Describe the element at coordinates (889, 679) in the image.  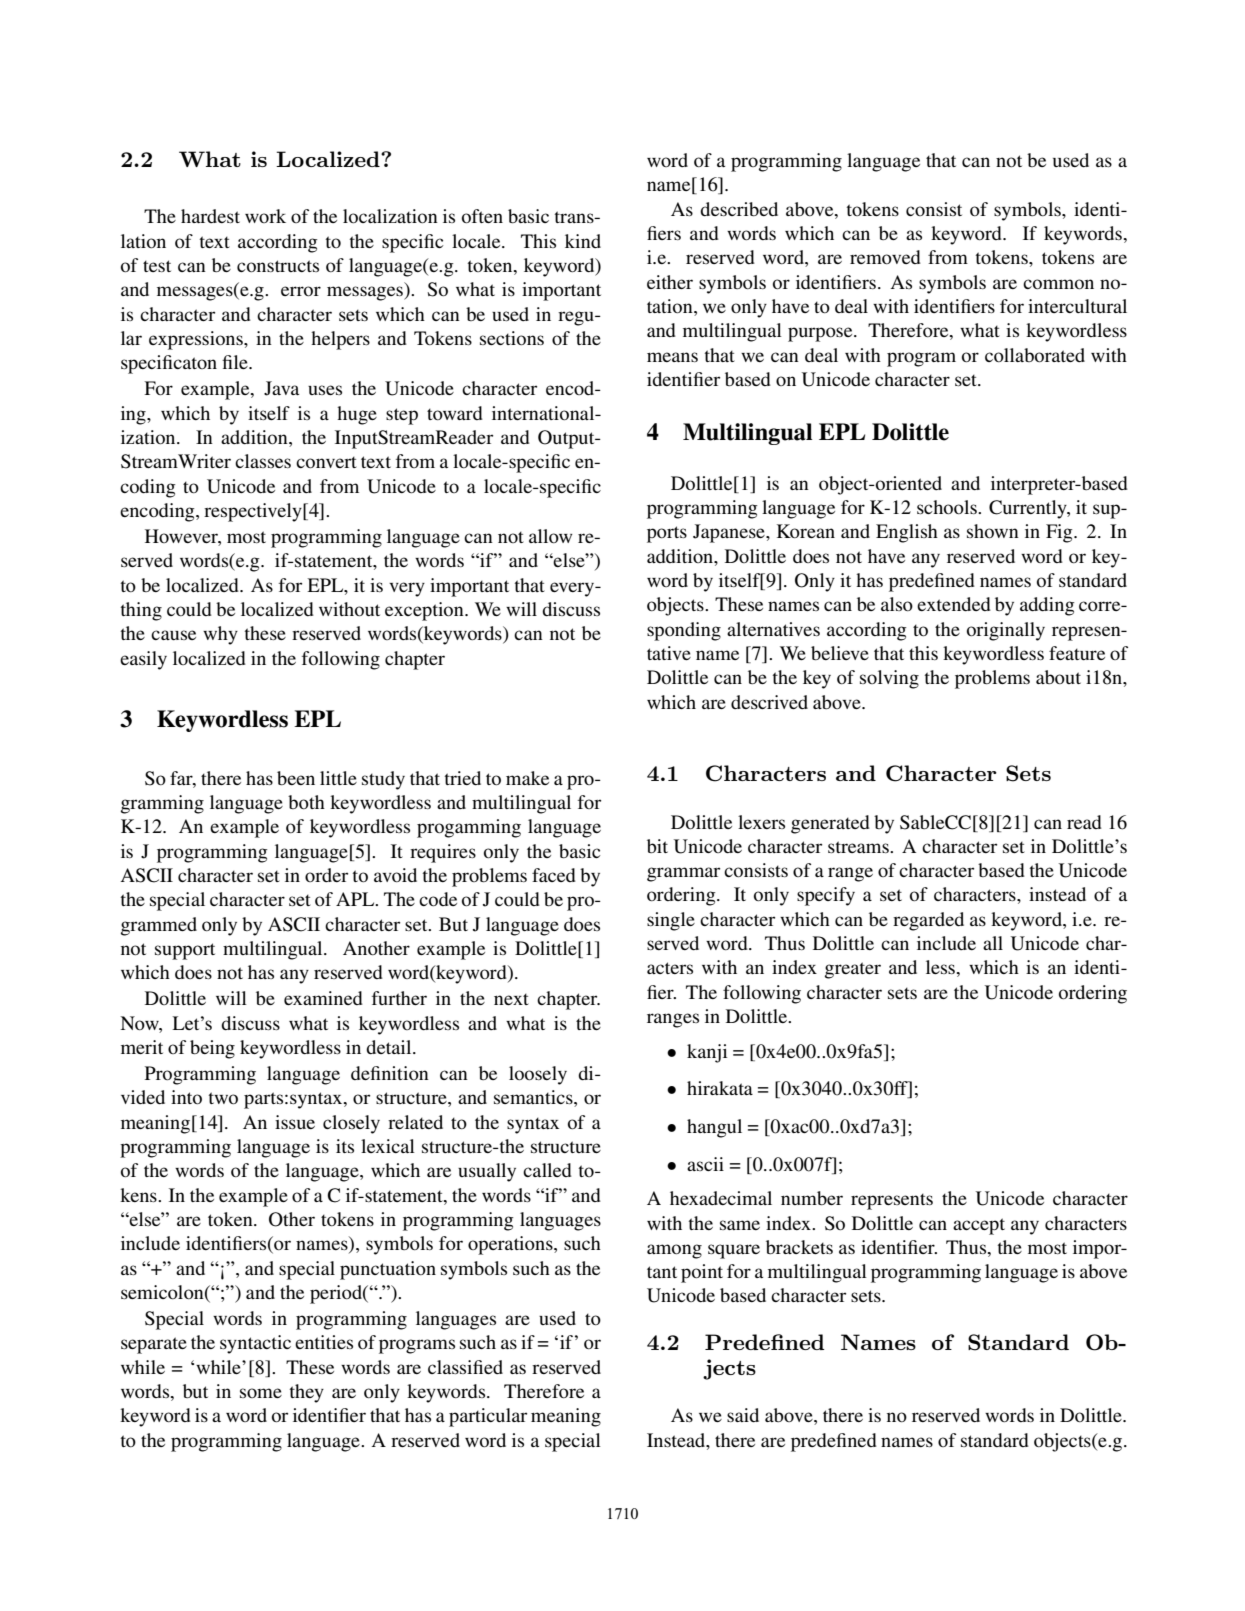
I see `solving` at that location.
